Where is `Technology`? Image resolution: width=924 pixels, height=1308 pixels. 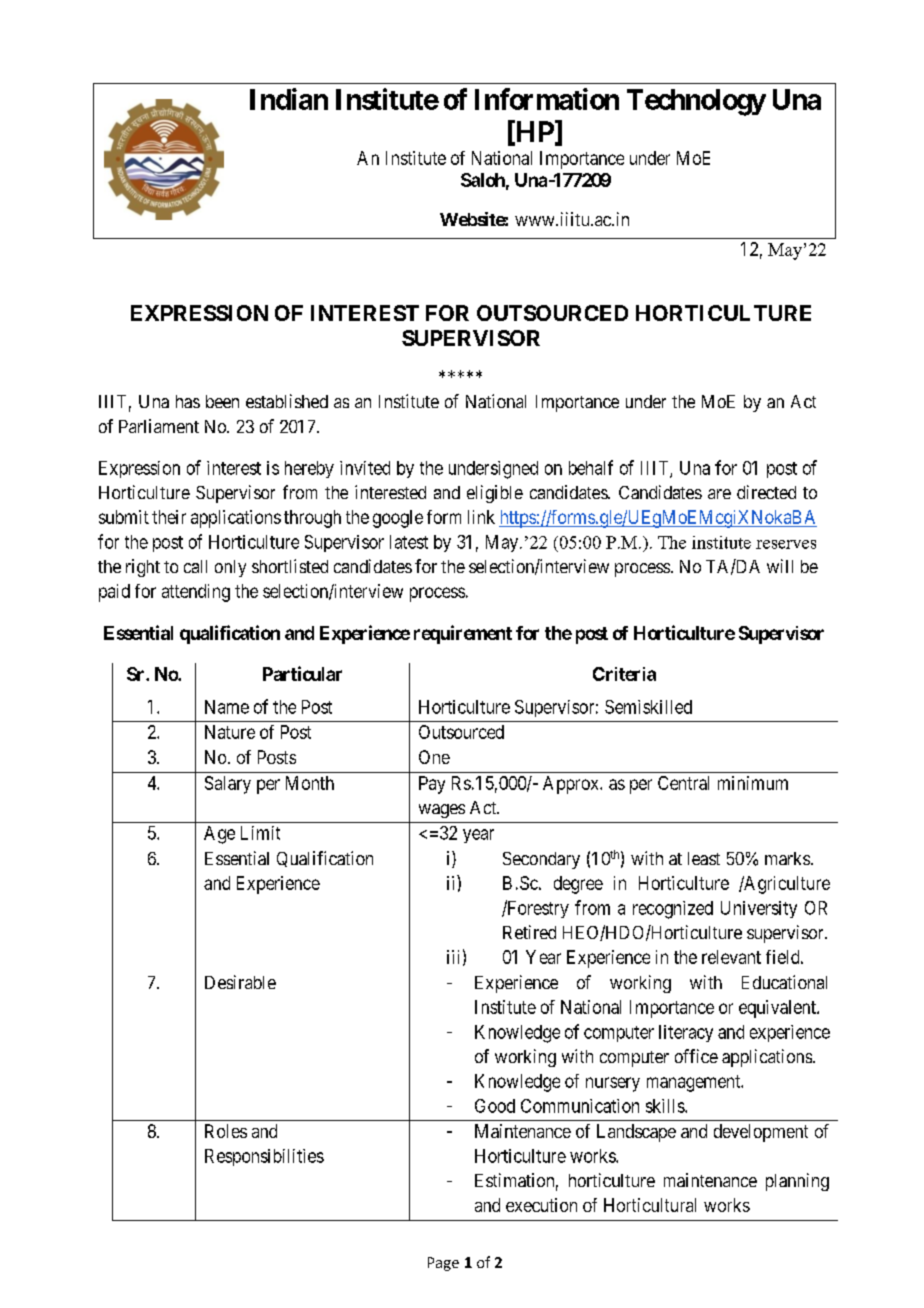
Technology is located at coordinates (696, 102).
